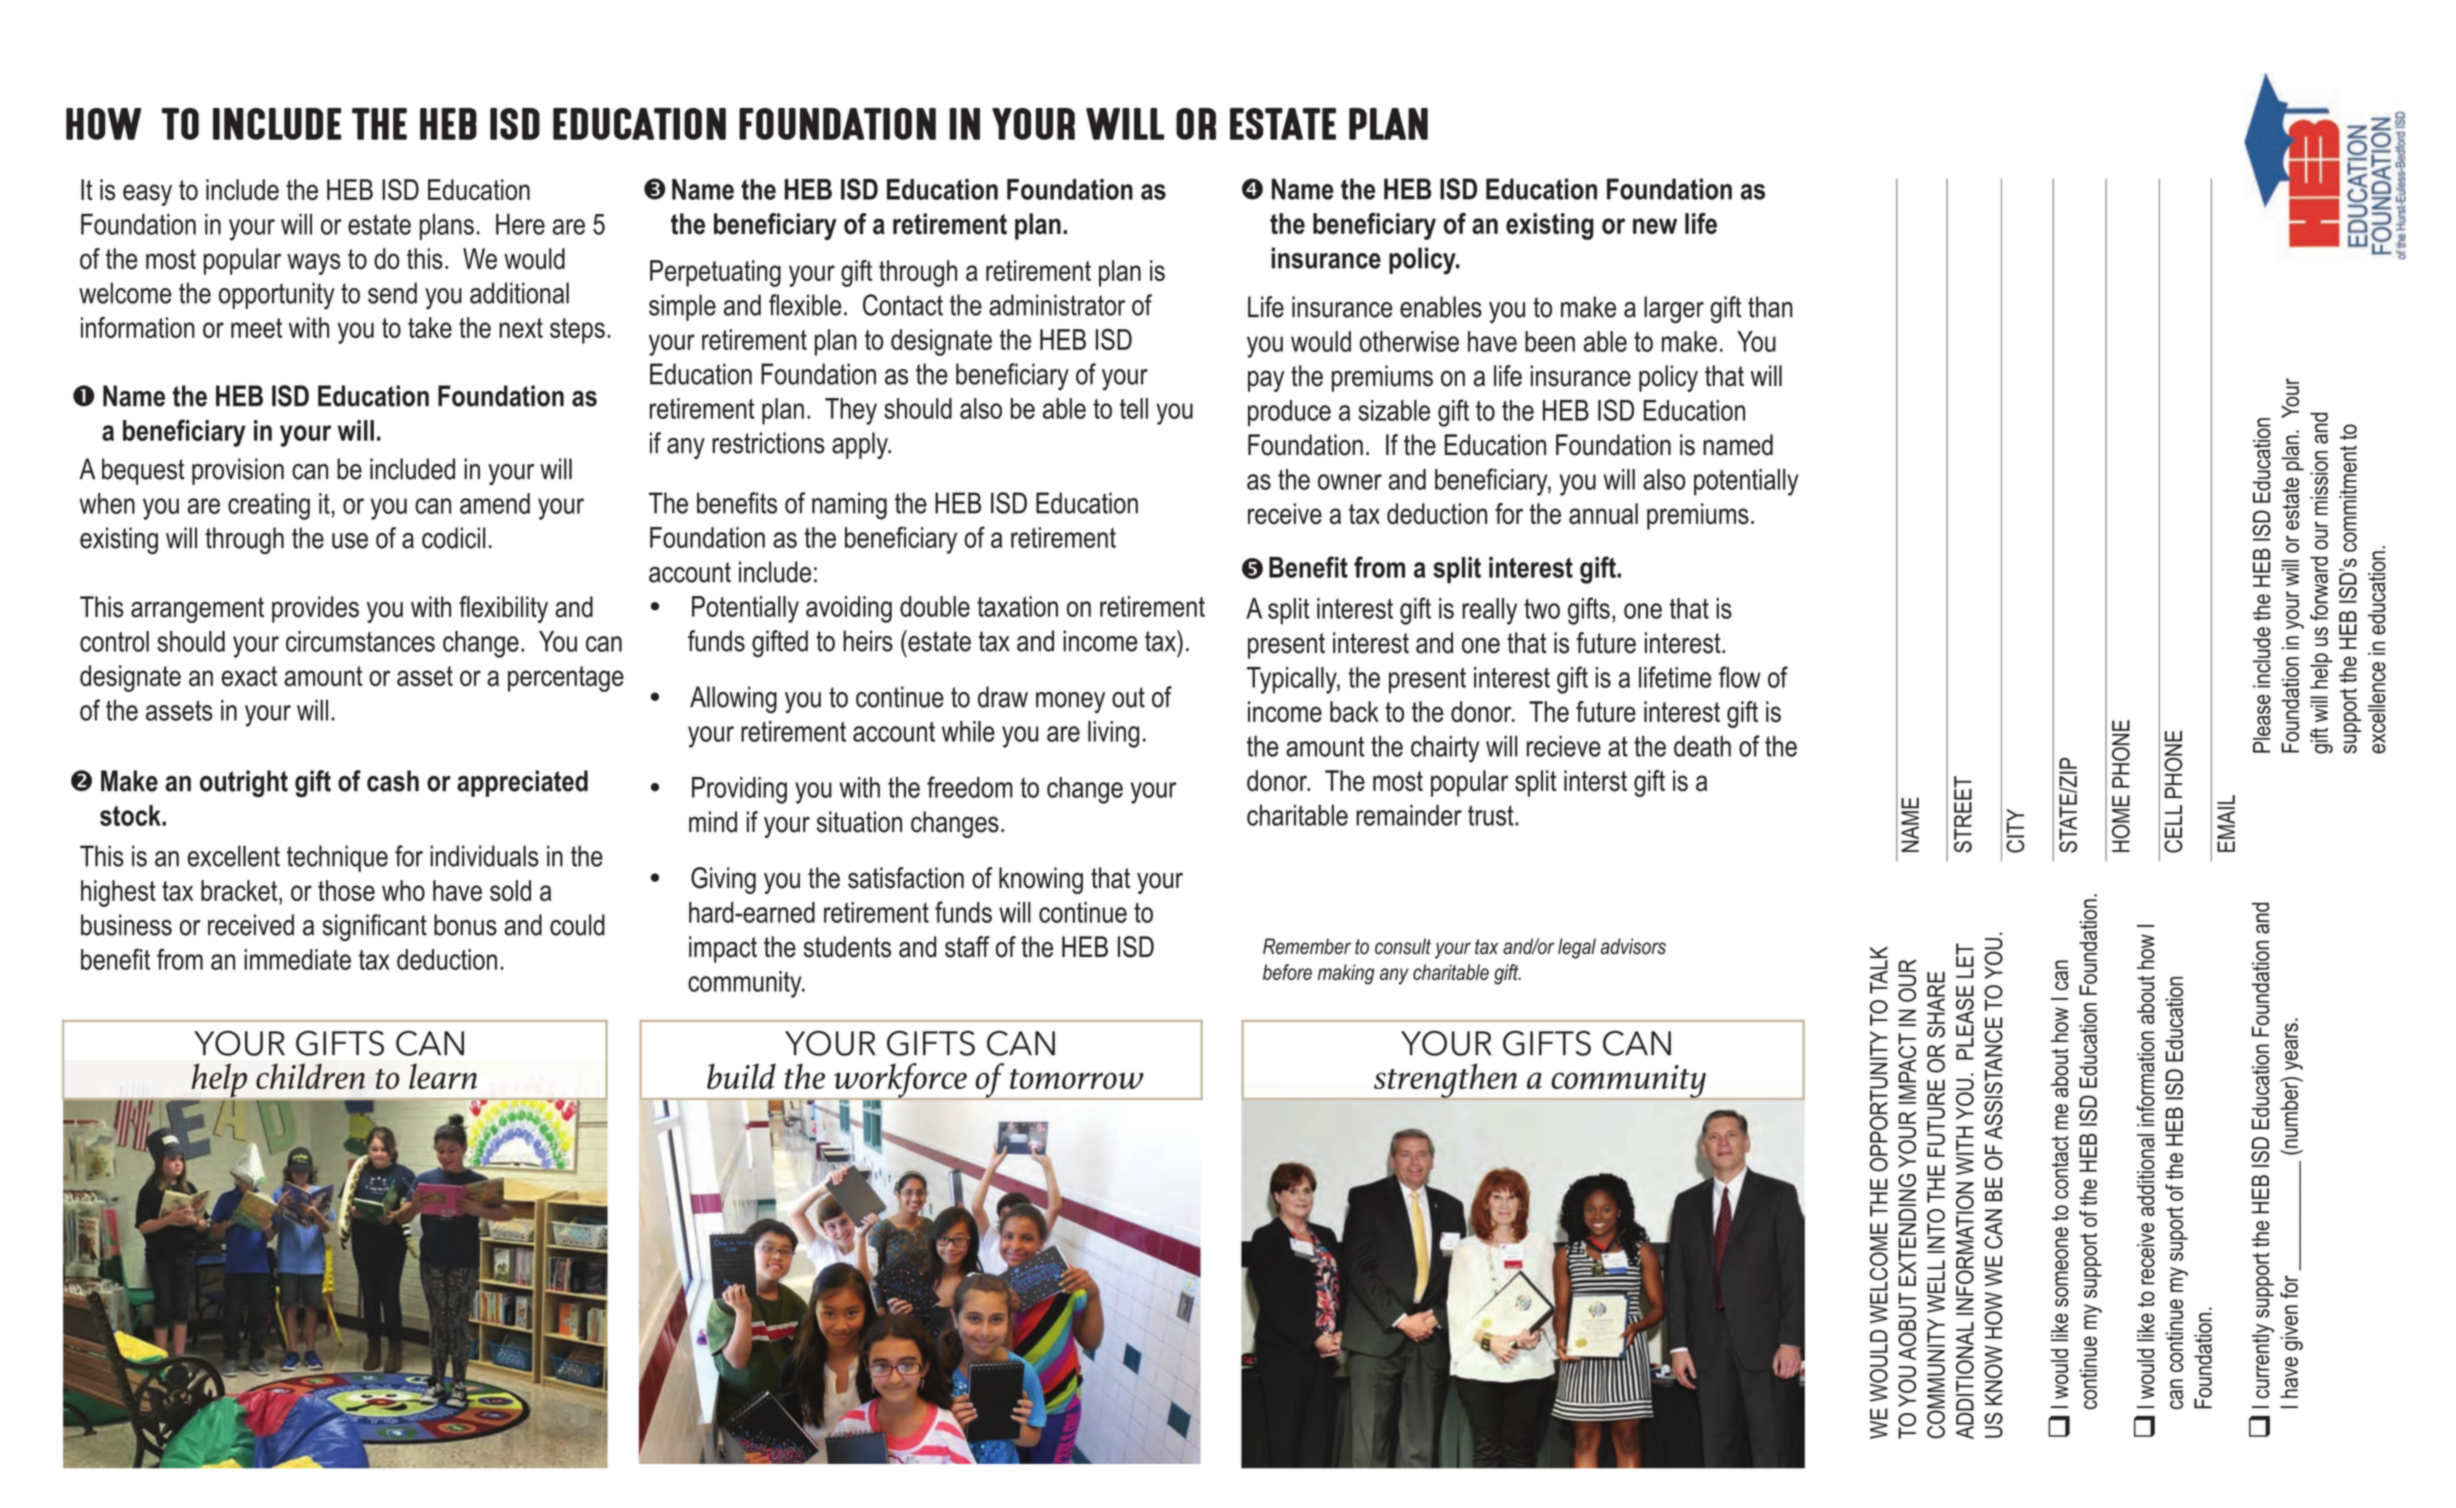 Image resolution: width=2456 pixels, height=1508 pixels. What do you see at coordinates (337, 858) in the screenshot?
I see `technique` at bounding box center [337, 858].
